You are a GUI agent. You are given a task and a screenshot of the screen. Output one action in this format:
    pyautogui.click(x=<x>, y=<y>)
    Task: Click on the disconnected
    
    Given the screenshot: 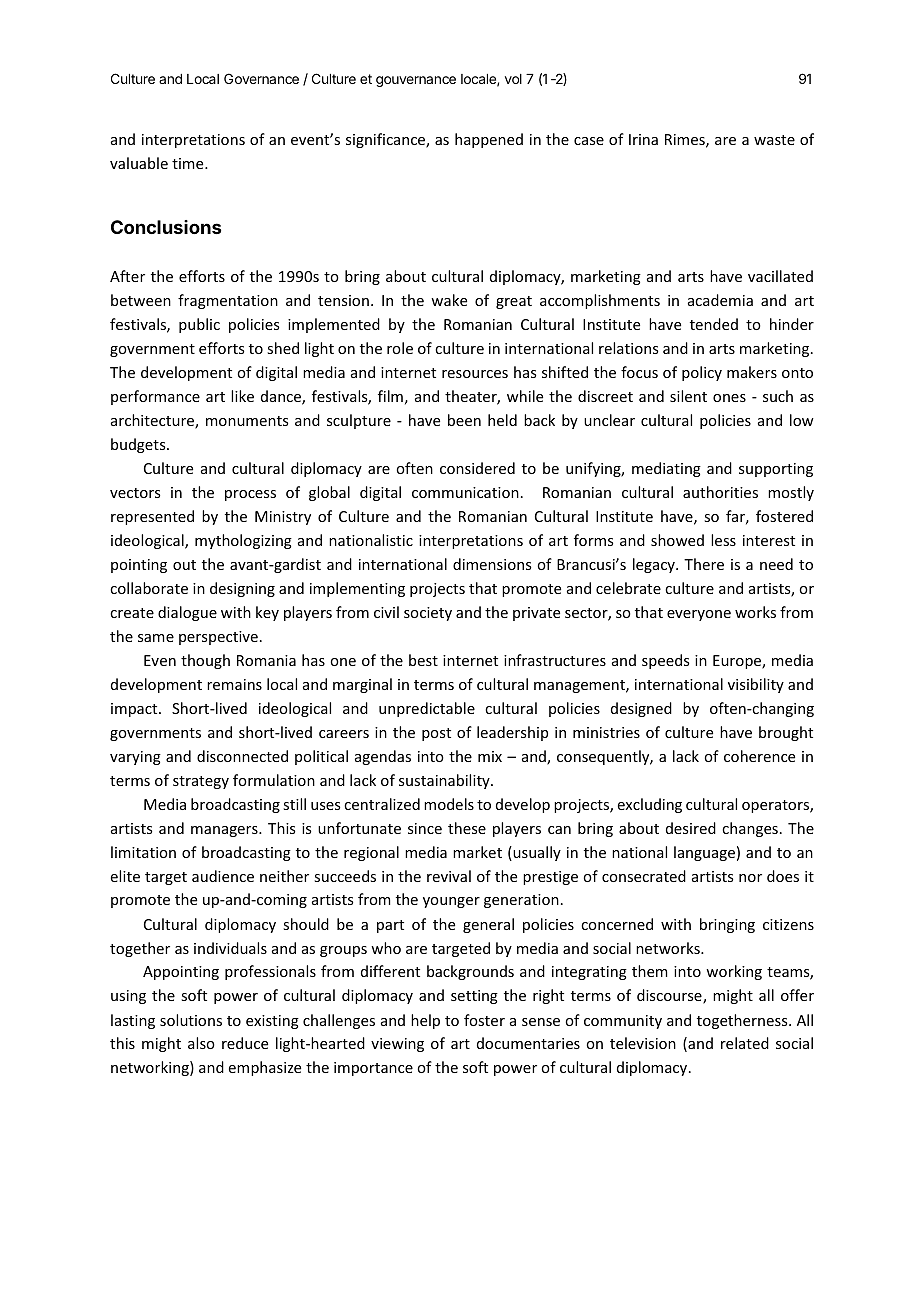 What is the action you would take?
    pyautogui.click(x=242, y=756)
